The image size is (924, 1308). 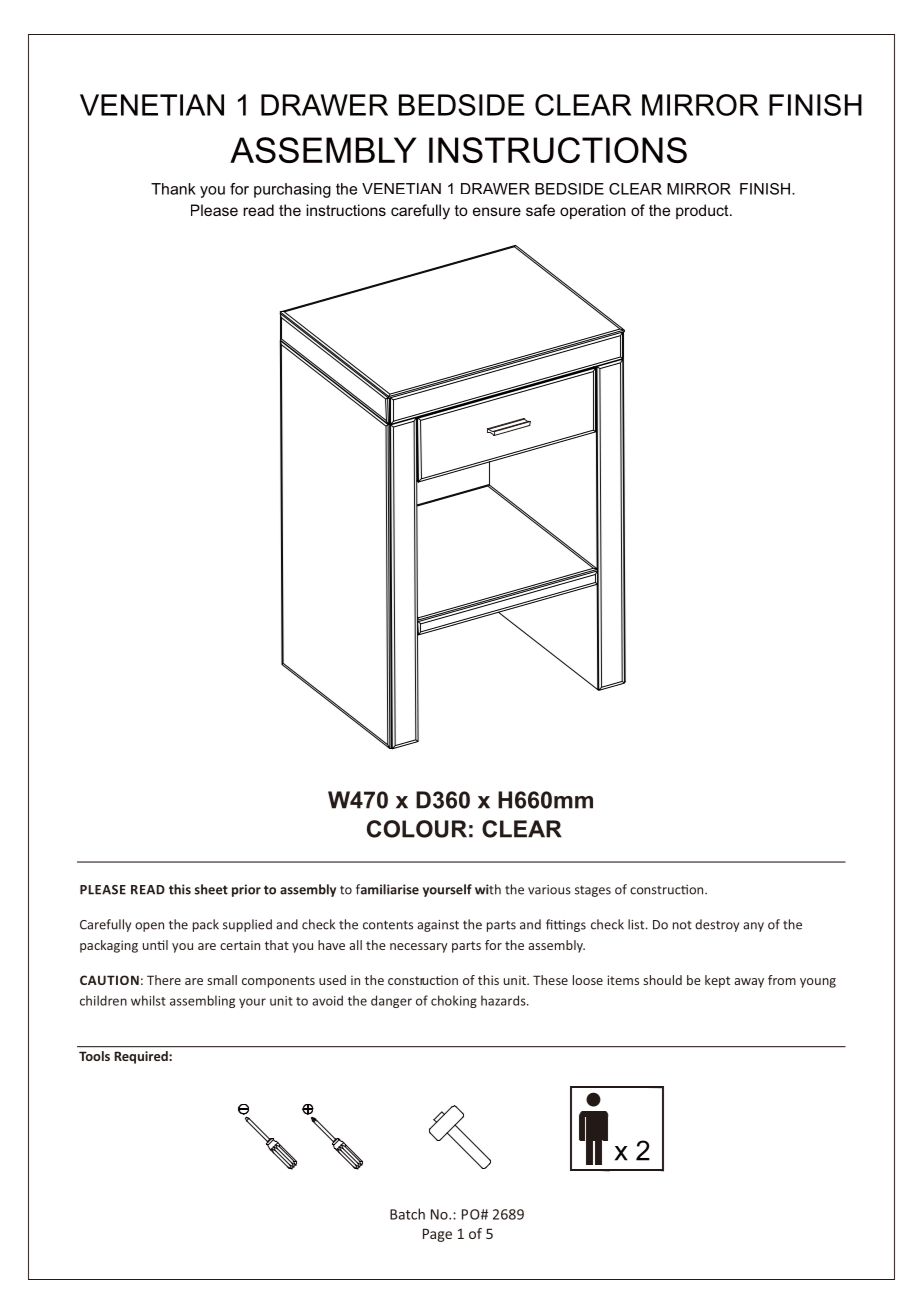 What do you see at coordinates (497, 211) in the screenshot?
I see `ensure` at bounding box center [497, 211].
